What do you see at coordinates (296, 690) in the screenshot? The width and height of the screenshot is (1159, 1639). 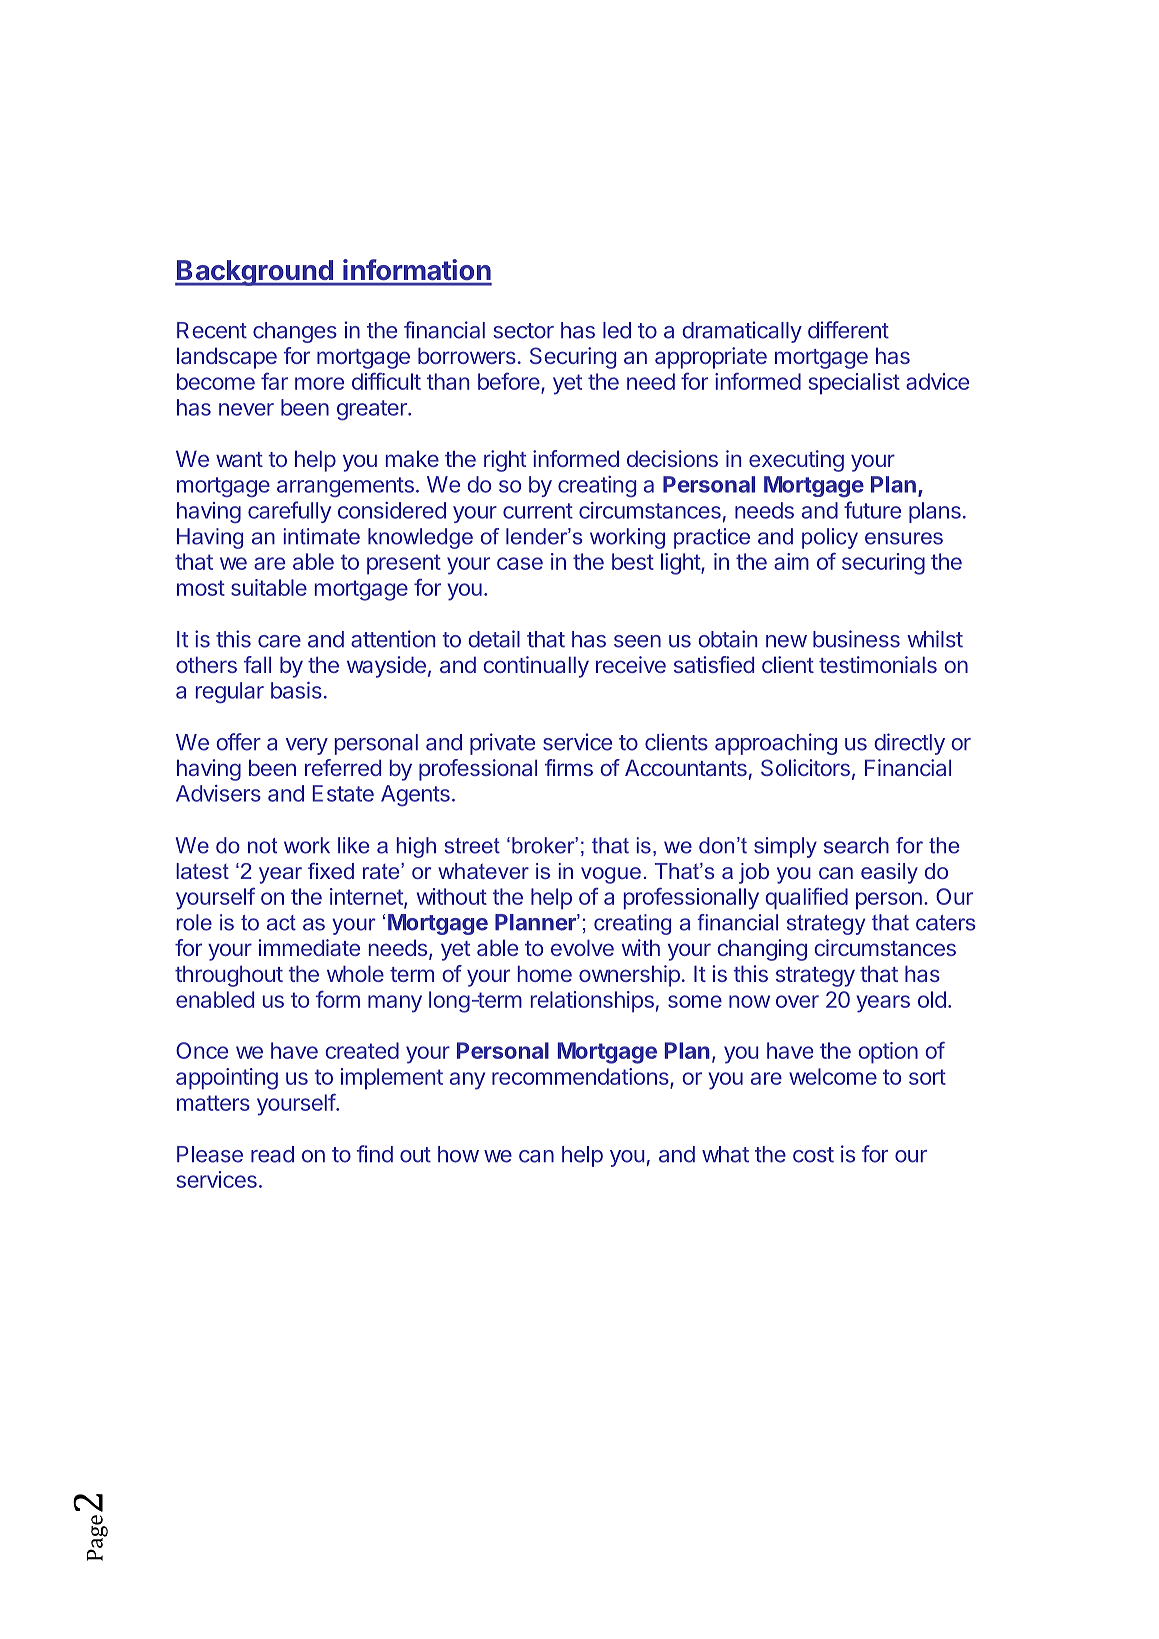 I see `basis` at bounding box center [296, 690].
